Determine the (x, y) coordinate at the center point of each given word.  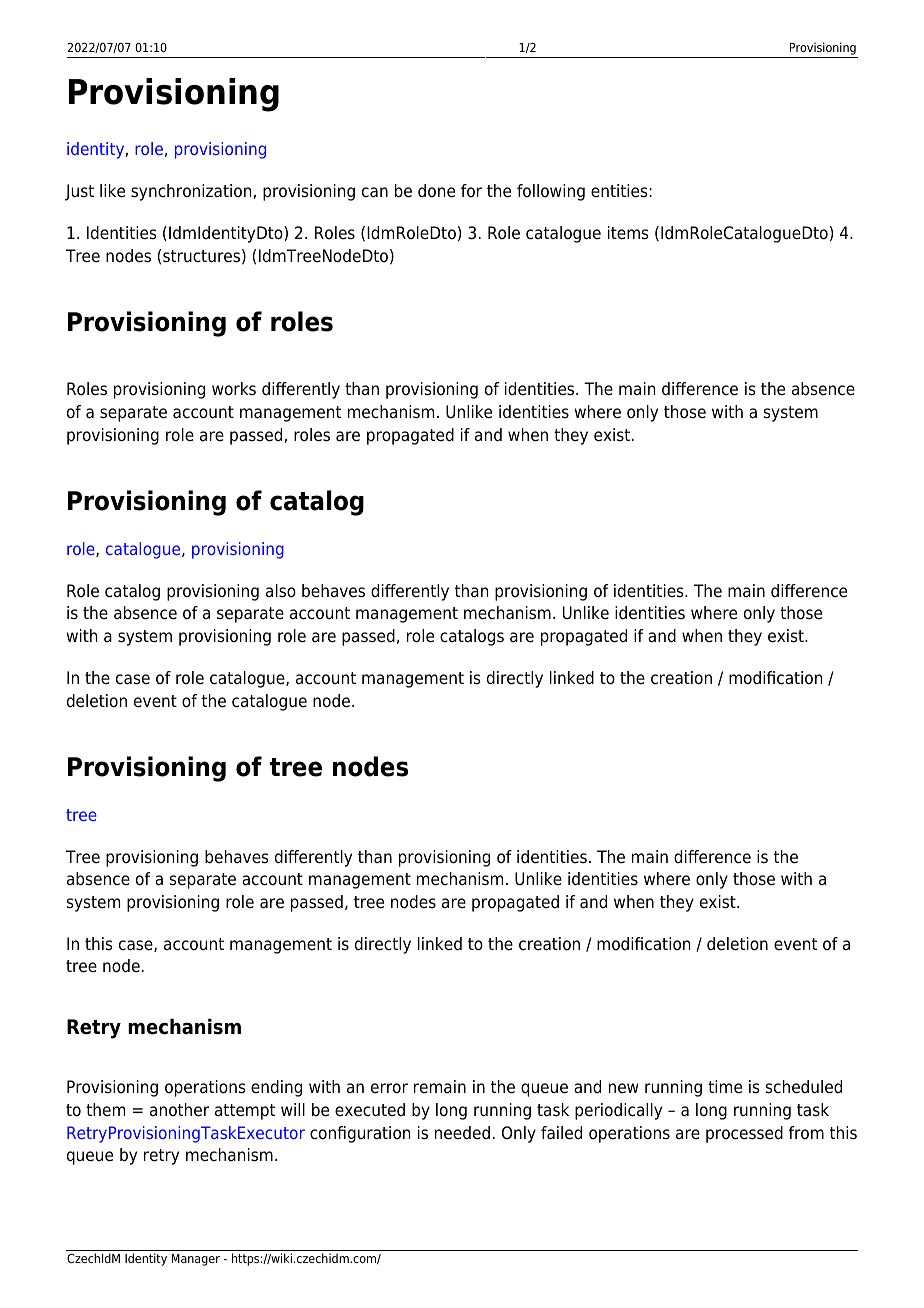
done (436, 191)
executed (370, 1110)
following (551, 192)
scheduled (804, 1087)
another (179, 1110)
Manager (196, 1260)
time (725, 1087)
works (234, 389)
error (389, 1088)
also (281, 591)
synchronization (192, 192)
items (628, 233)
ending (276, 1088)
